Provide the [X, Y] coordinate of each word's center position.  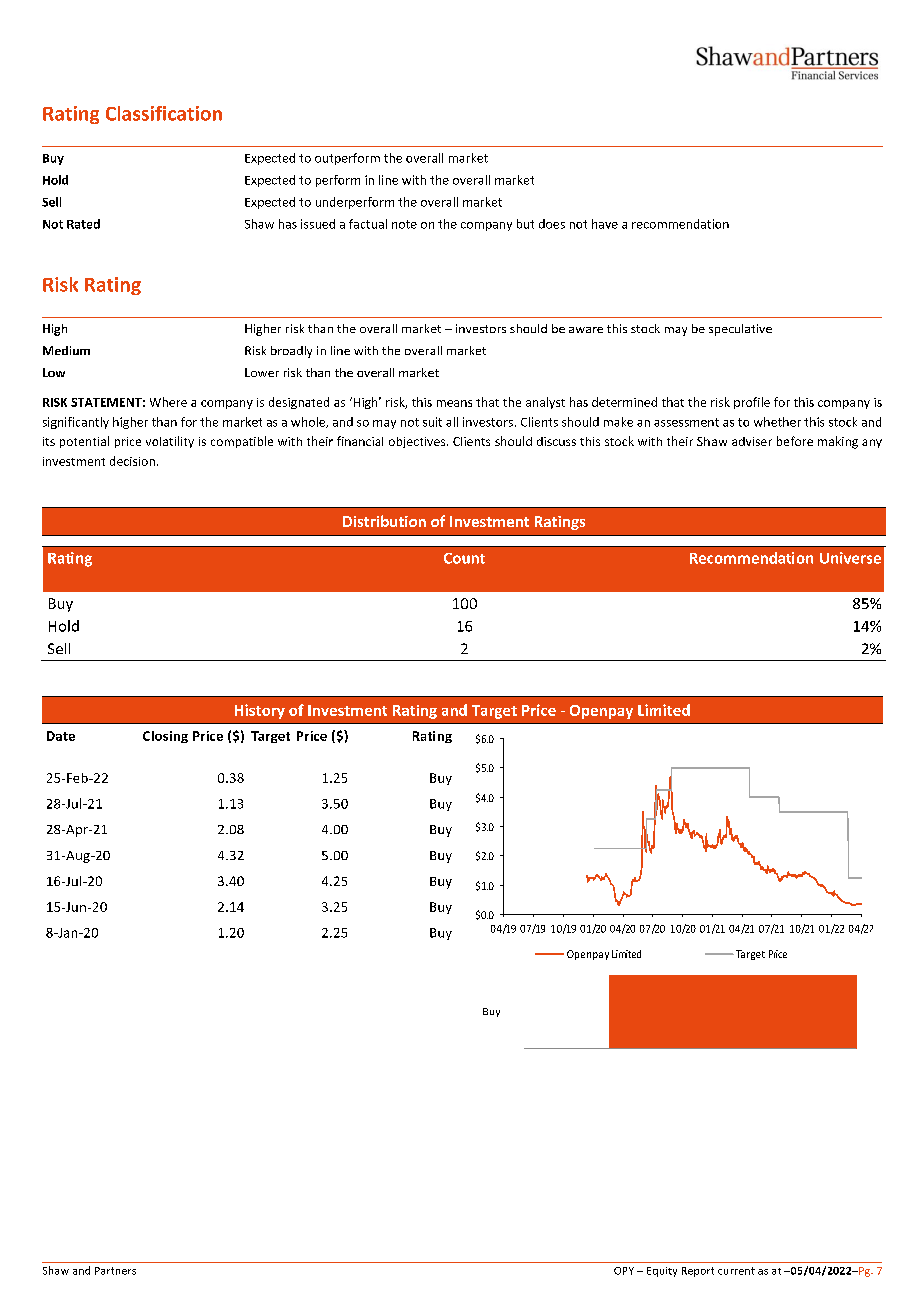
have [605, 224]
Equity [662, 1272]
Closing [165, 737]
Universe [850, 558]
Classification [164, 113]
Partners [115, 1271]
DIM [490, 758]
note [404, 224]
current [736, 1271]
